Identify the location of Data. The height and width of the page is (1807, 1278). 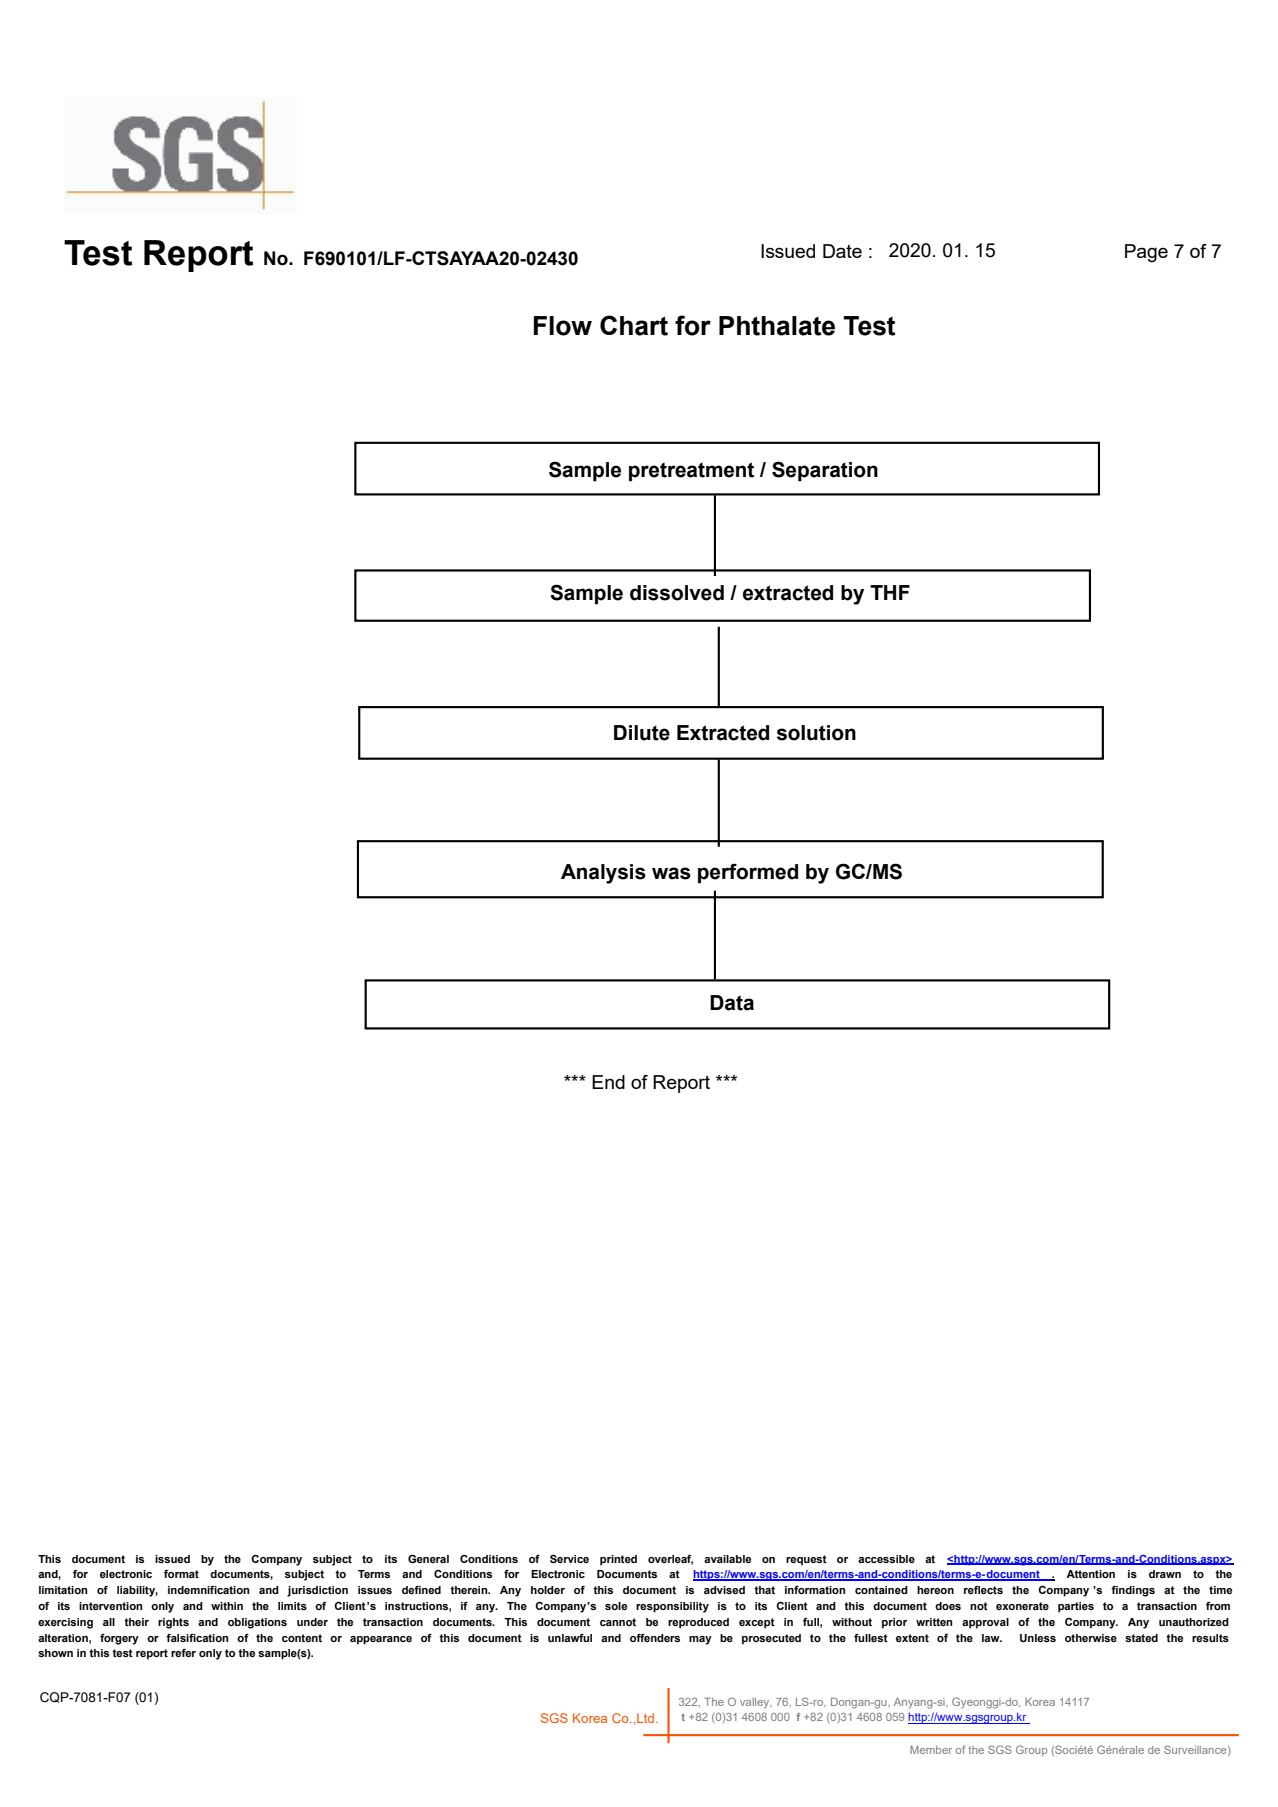
(732, 1003).
